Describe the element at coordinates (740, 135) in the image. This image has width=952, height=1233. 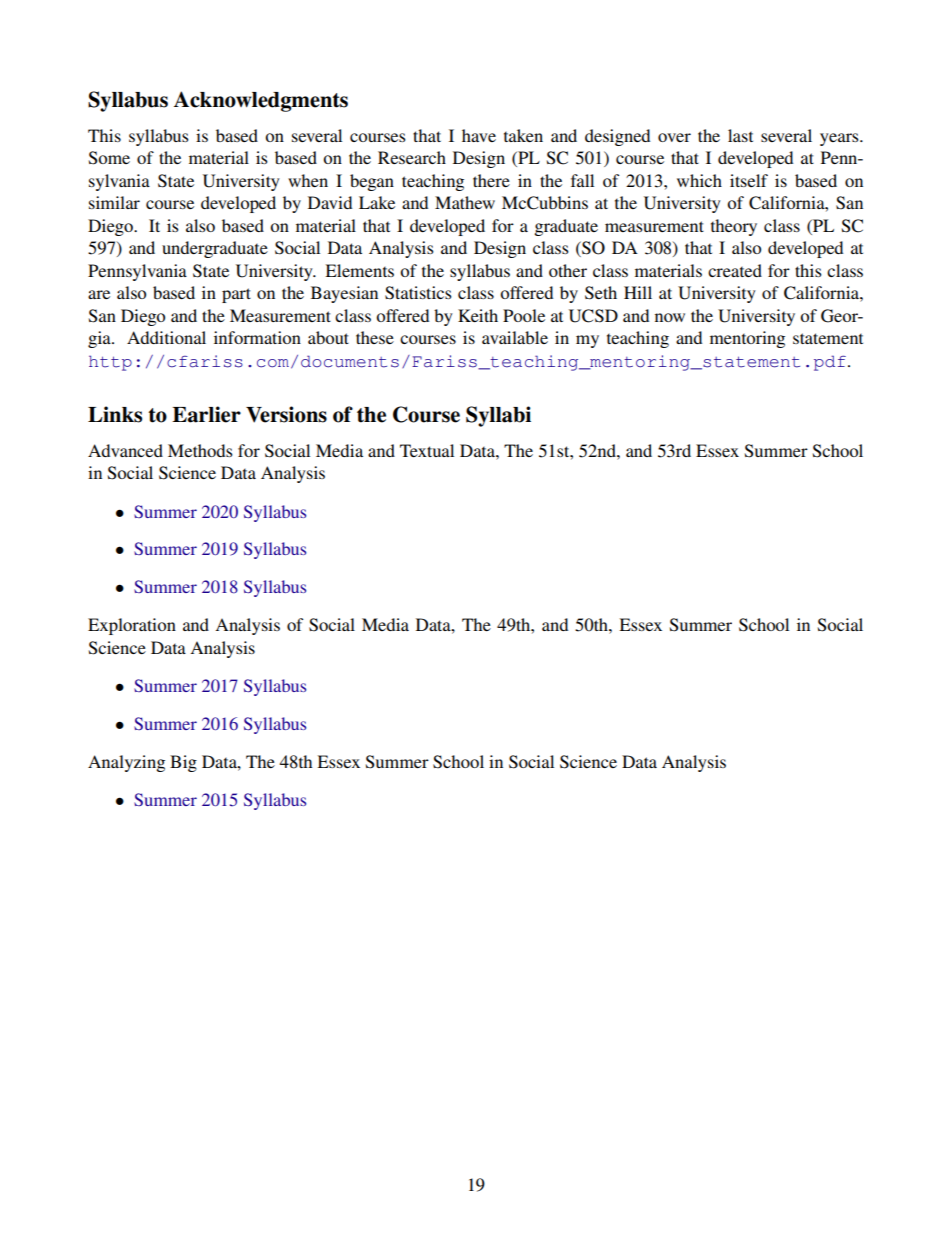
I see `last` at that location.
